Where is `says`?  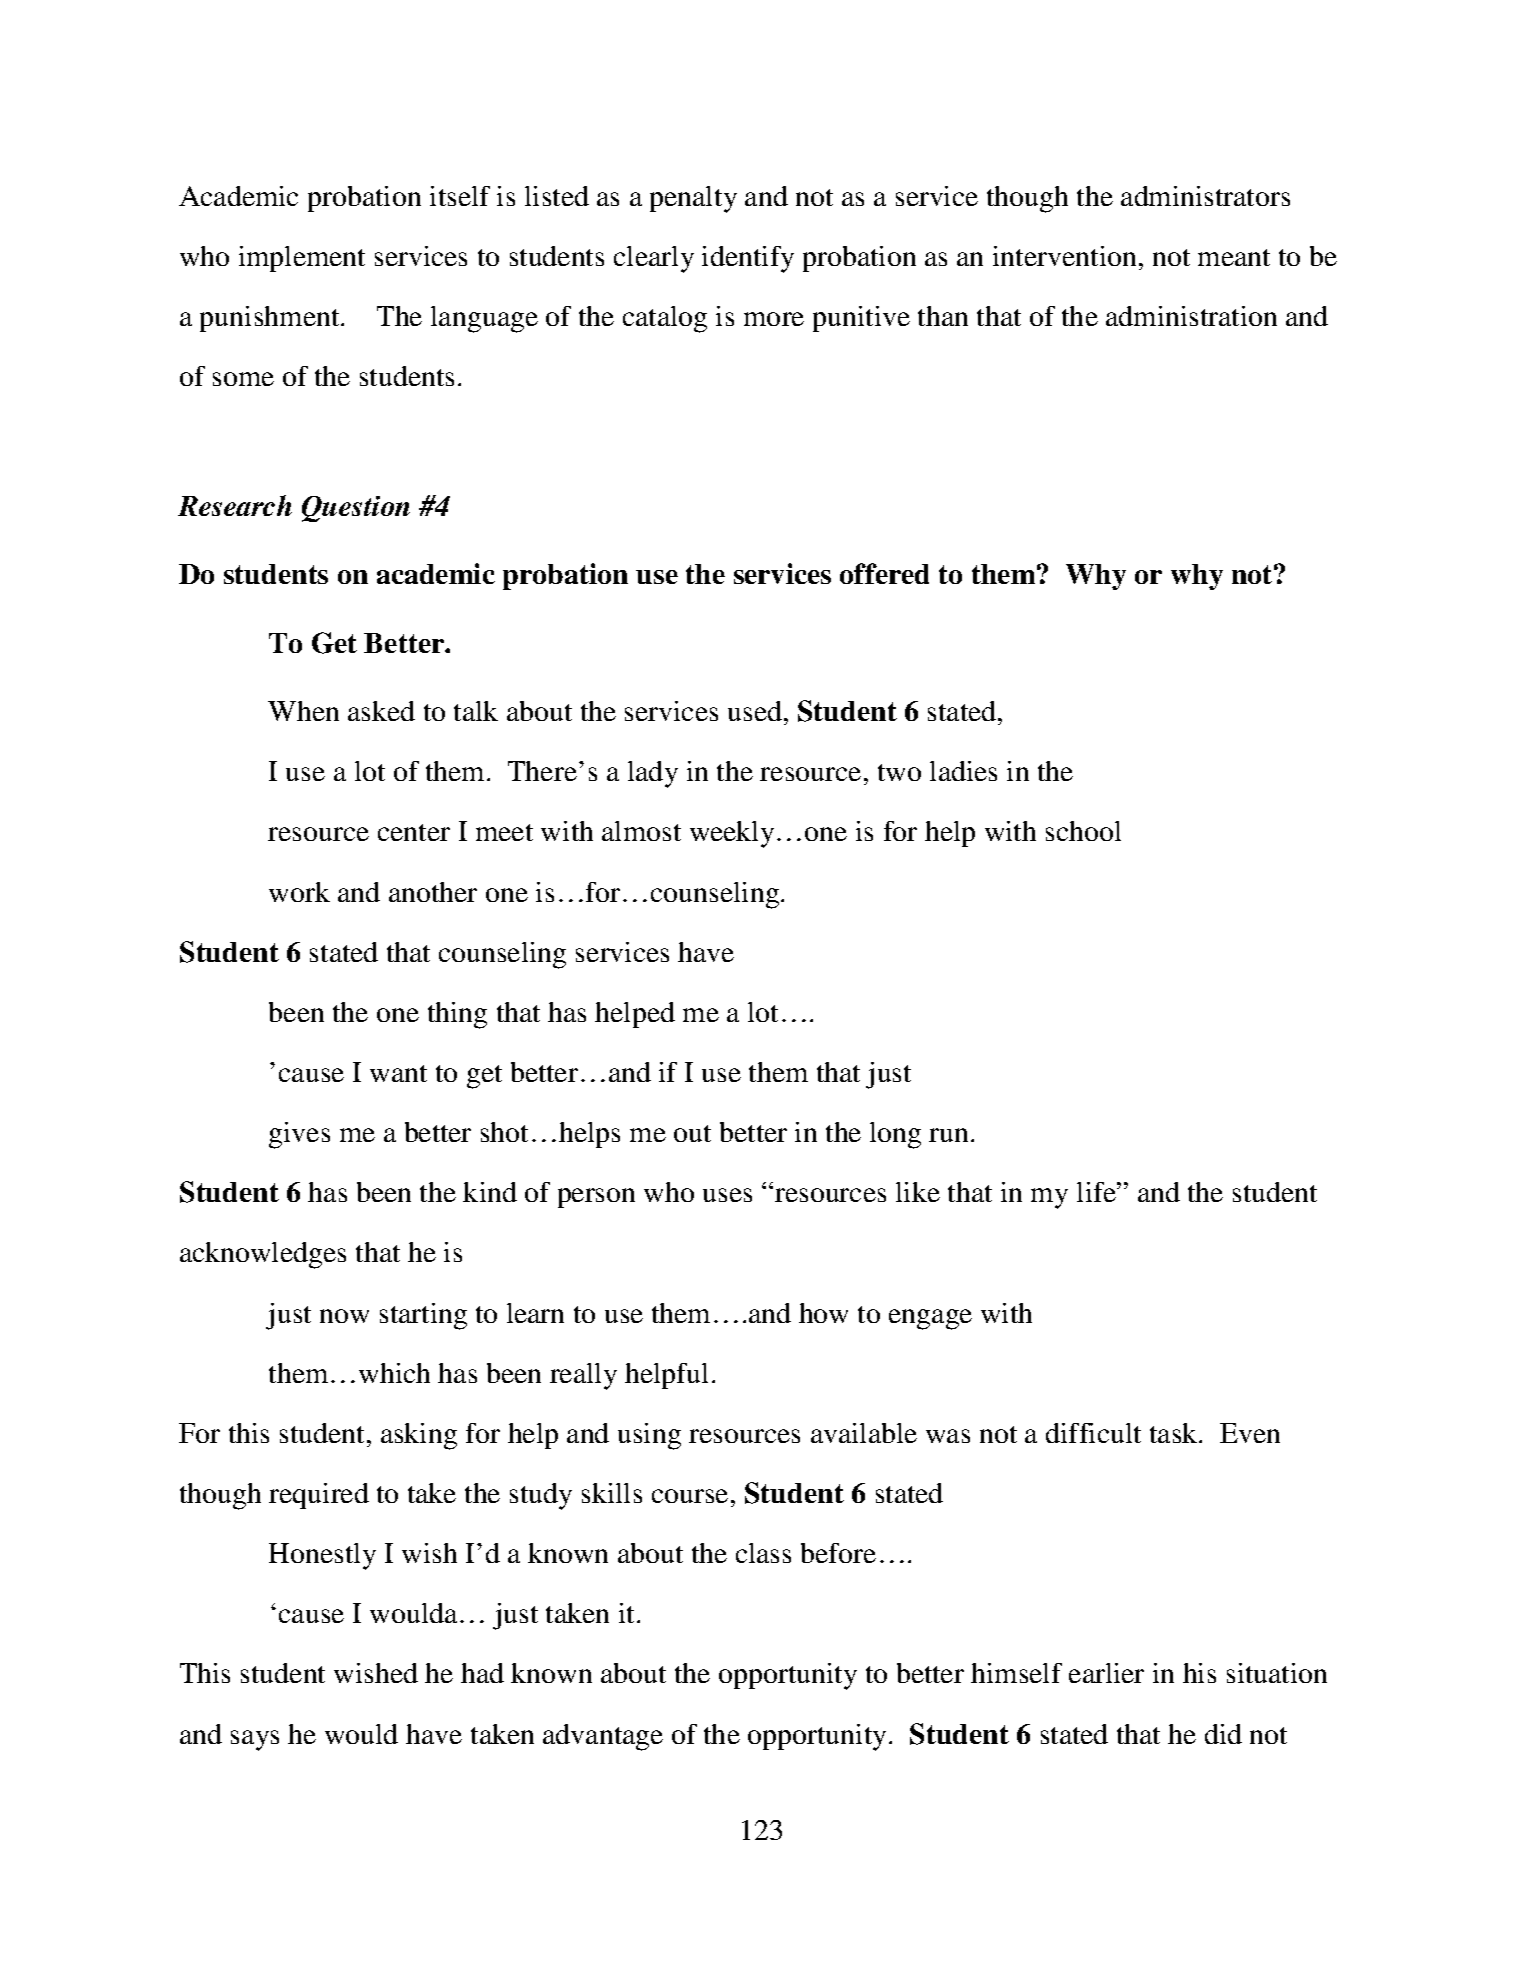 says is located at coordinates (255, 1740).
